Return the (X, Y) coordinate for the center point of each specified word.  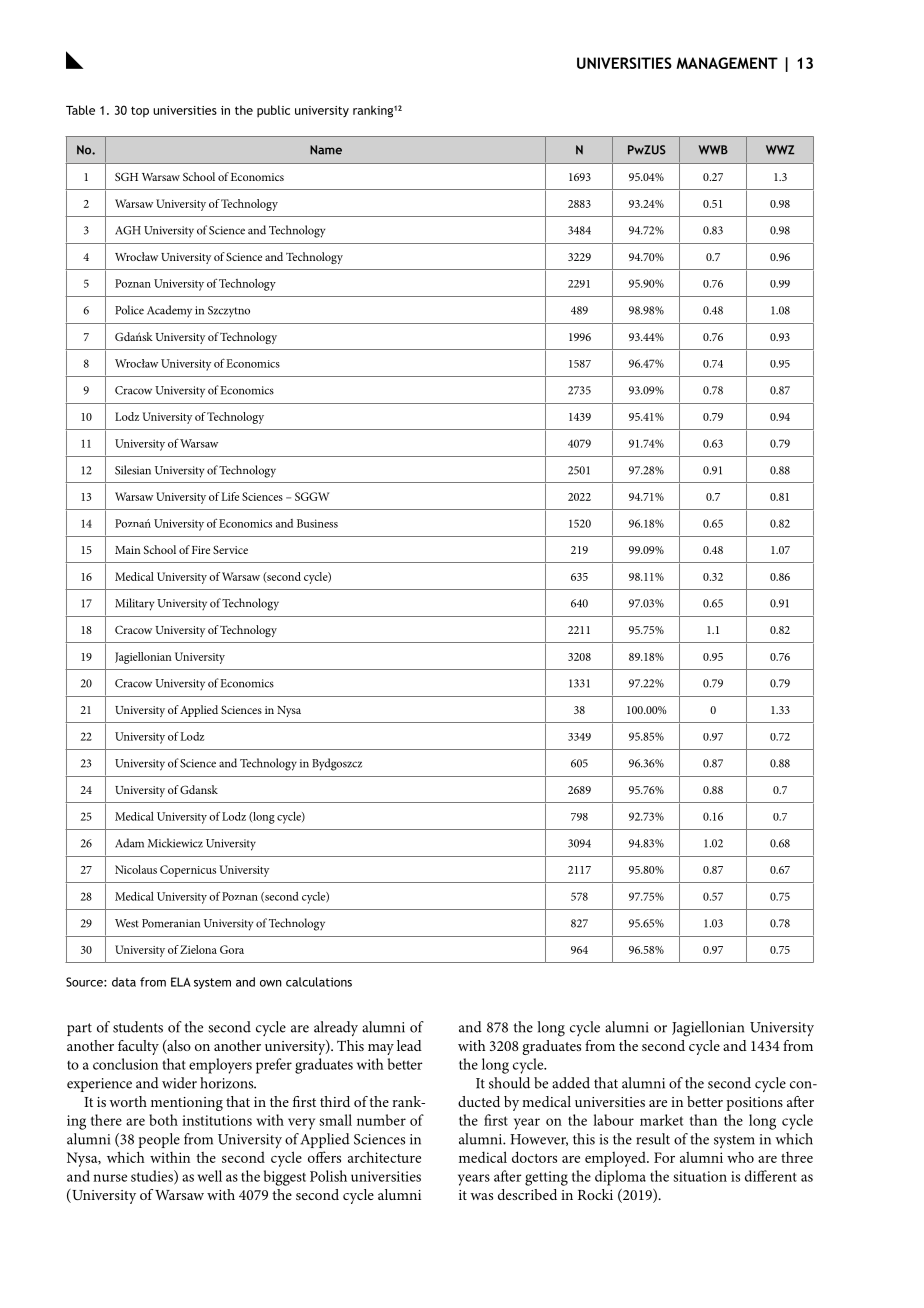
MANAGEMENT (727, 63)
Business (317, 523)
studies (153, 1177)
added (571, 1083)
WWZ (780, 150)
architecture (384, 1157)
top (140, 112)
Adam (129, 843)
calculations (319, 982)
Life (230, 496)
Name (326, 150)
